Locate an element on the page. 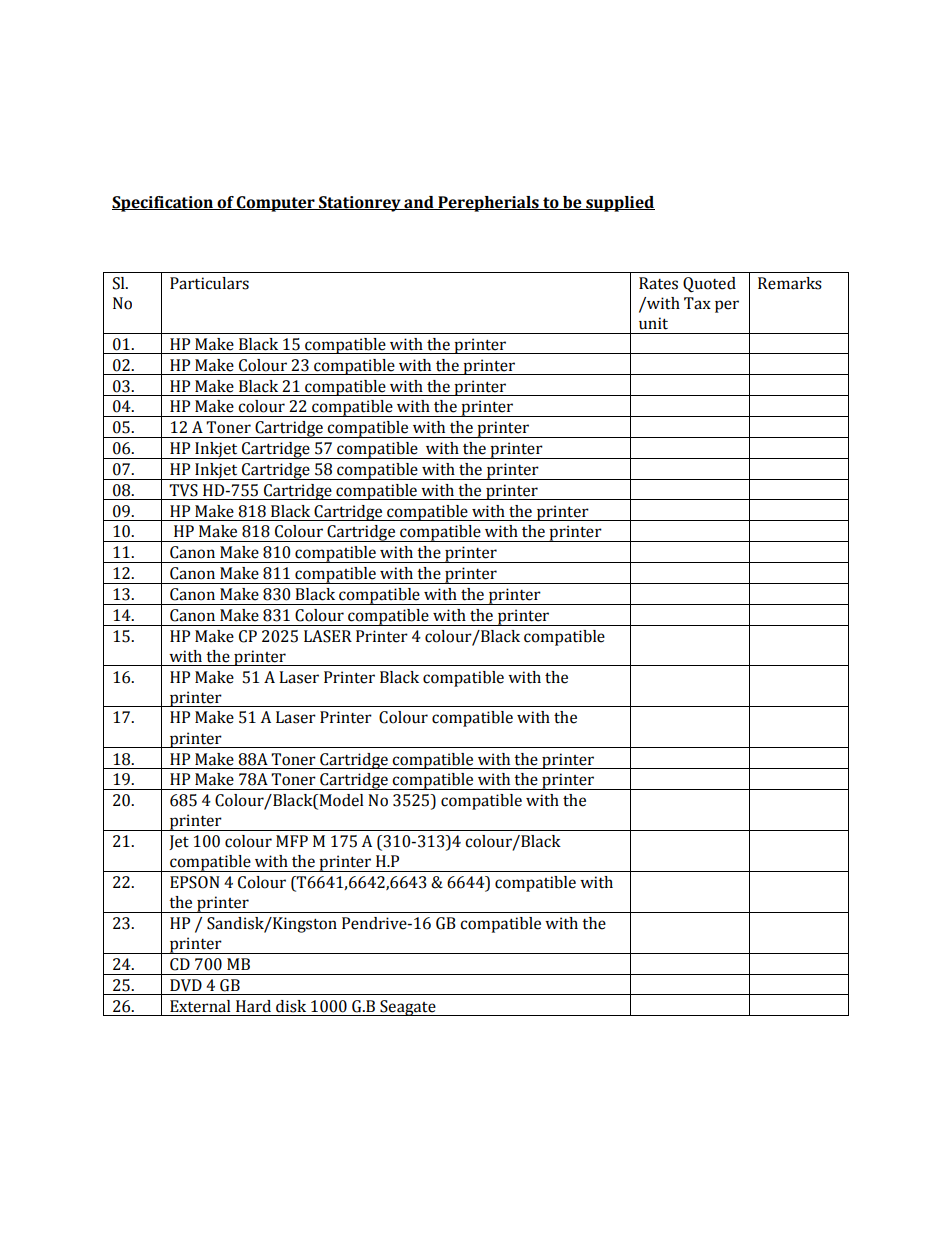  unit is located at coordinates (653, 323).
